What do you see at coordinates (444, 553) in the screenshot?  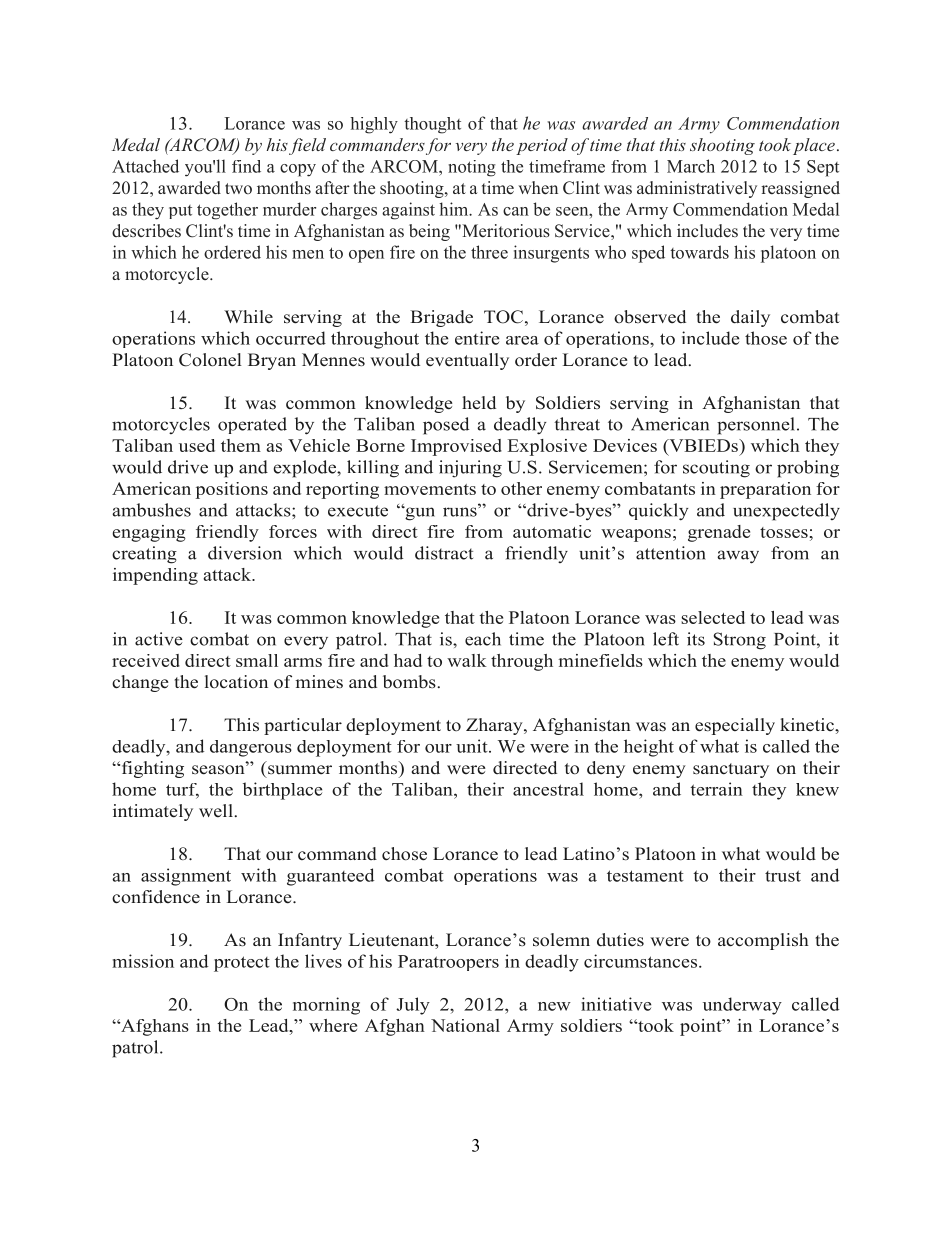 I see `distract` at bounding box center [444, 553].
